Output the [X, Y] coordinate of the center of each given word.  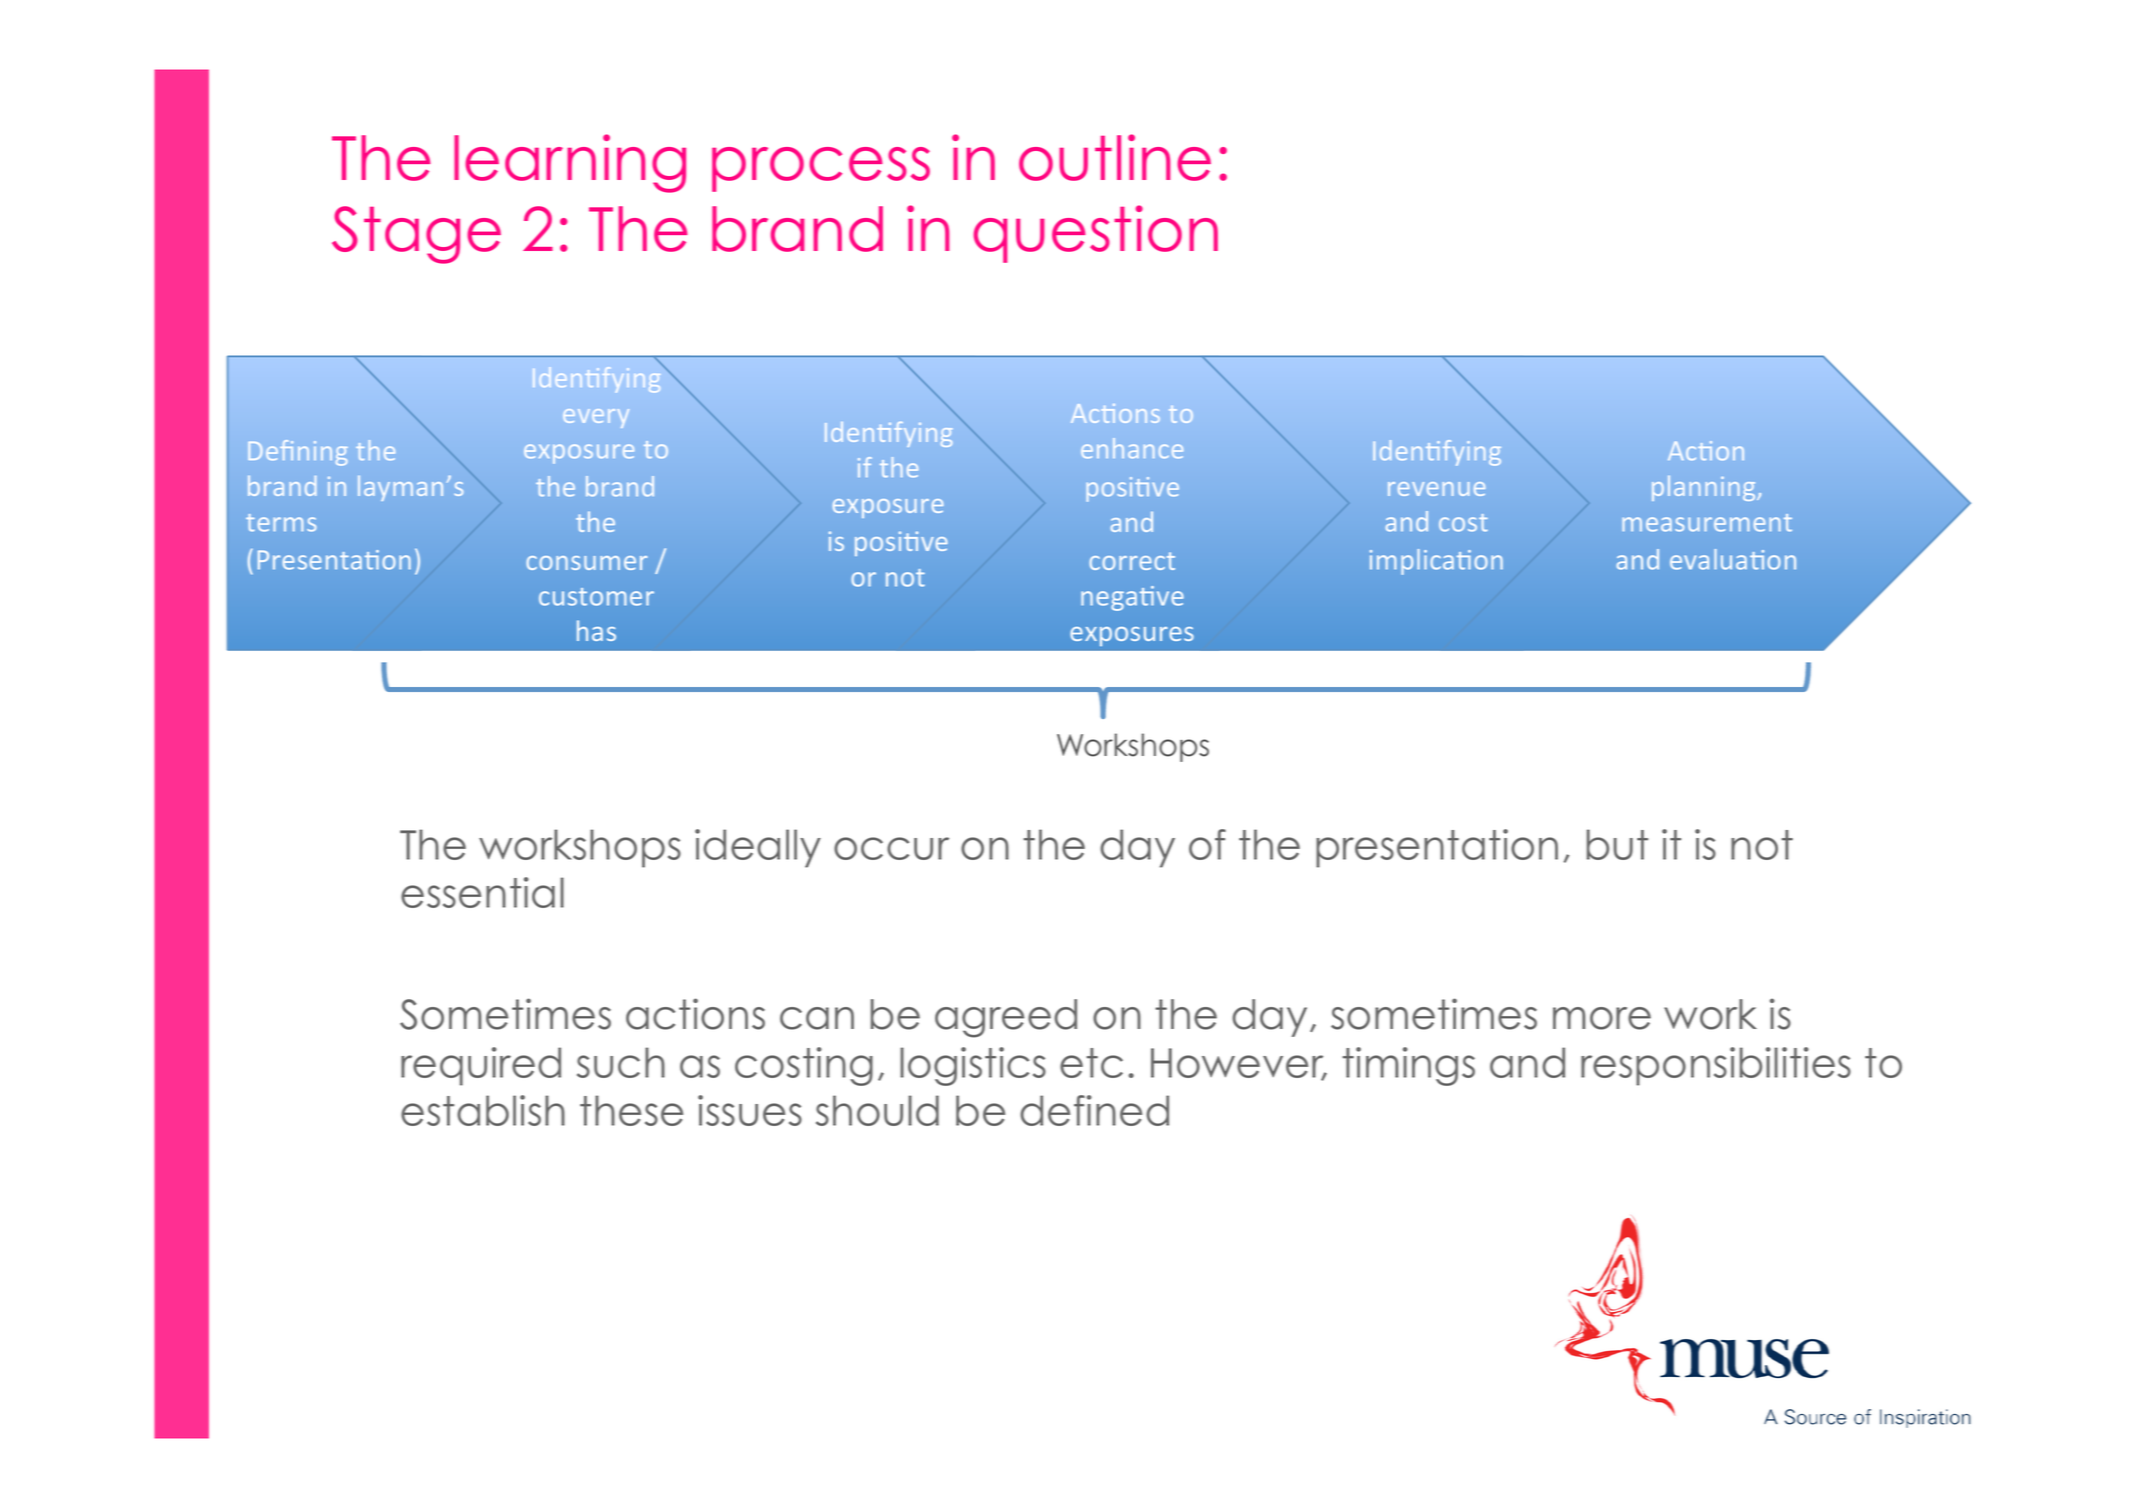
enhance [1132, 448]
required [481, 1066]
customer [596, 597]
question [1096, 234]
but [1617, 844]
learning [570, 163]
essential [482, 892]
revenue [1436, 489]
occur [891, 848]
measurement [1707, 523]
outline [1115, 157]
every [596, 418]
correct [1132, 561]
